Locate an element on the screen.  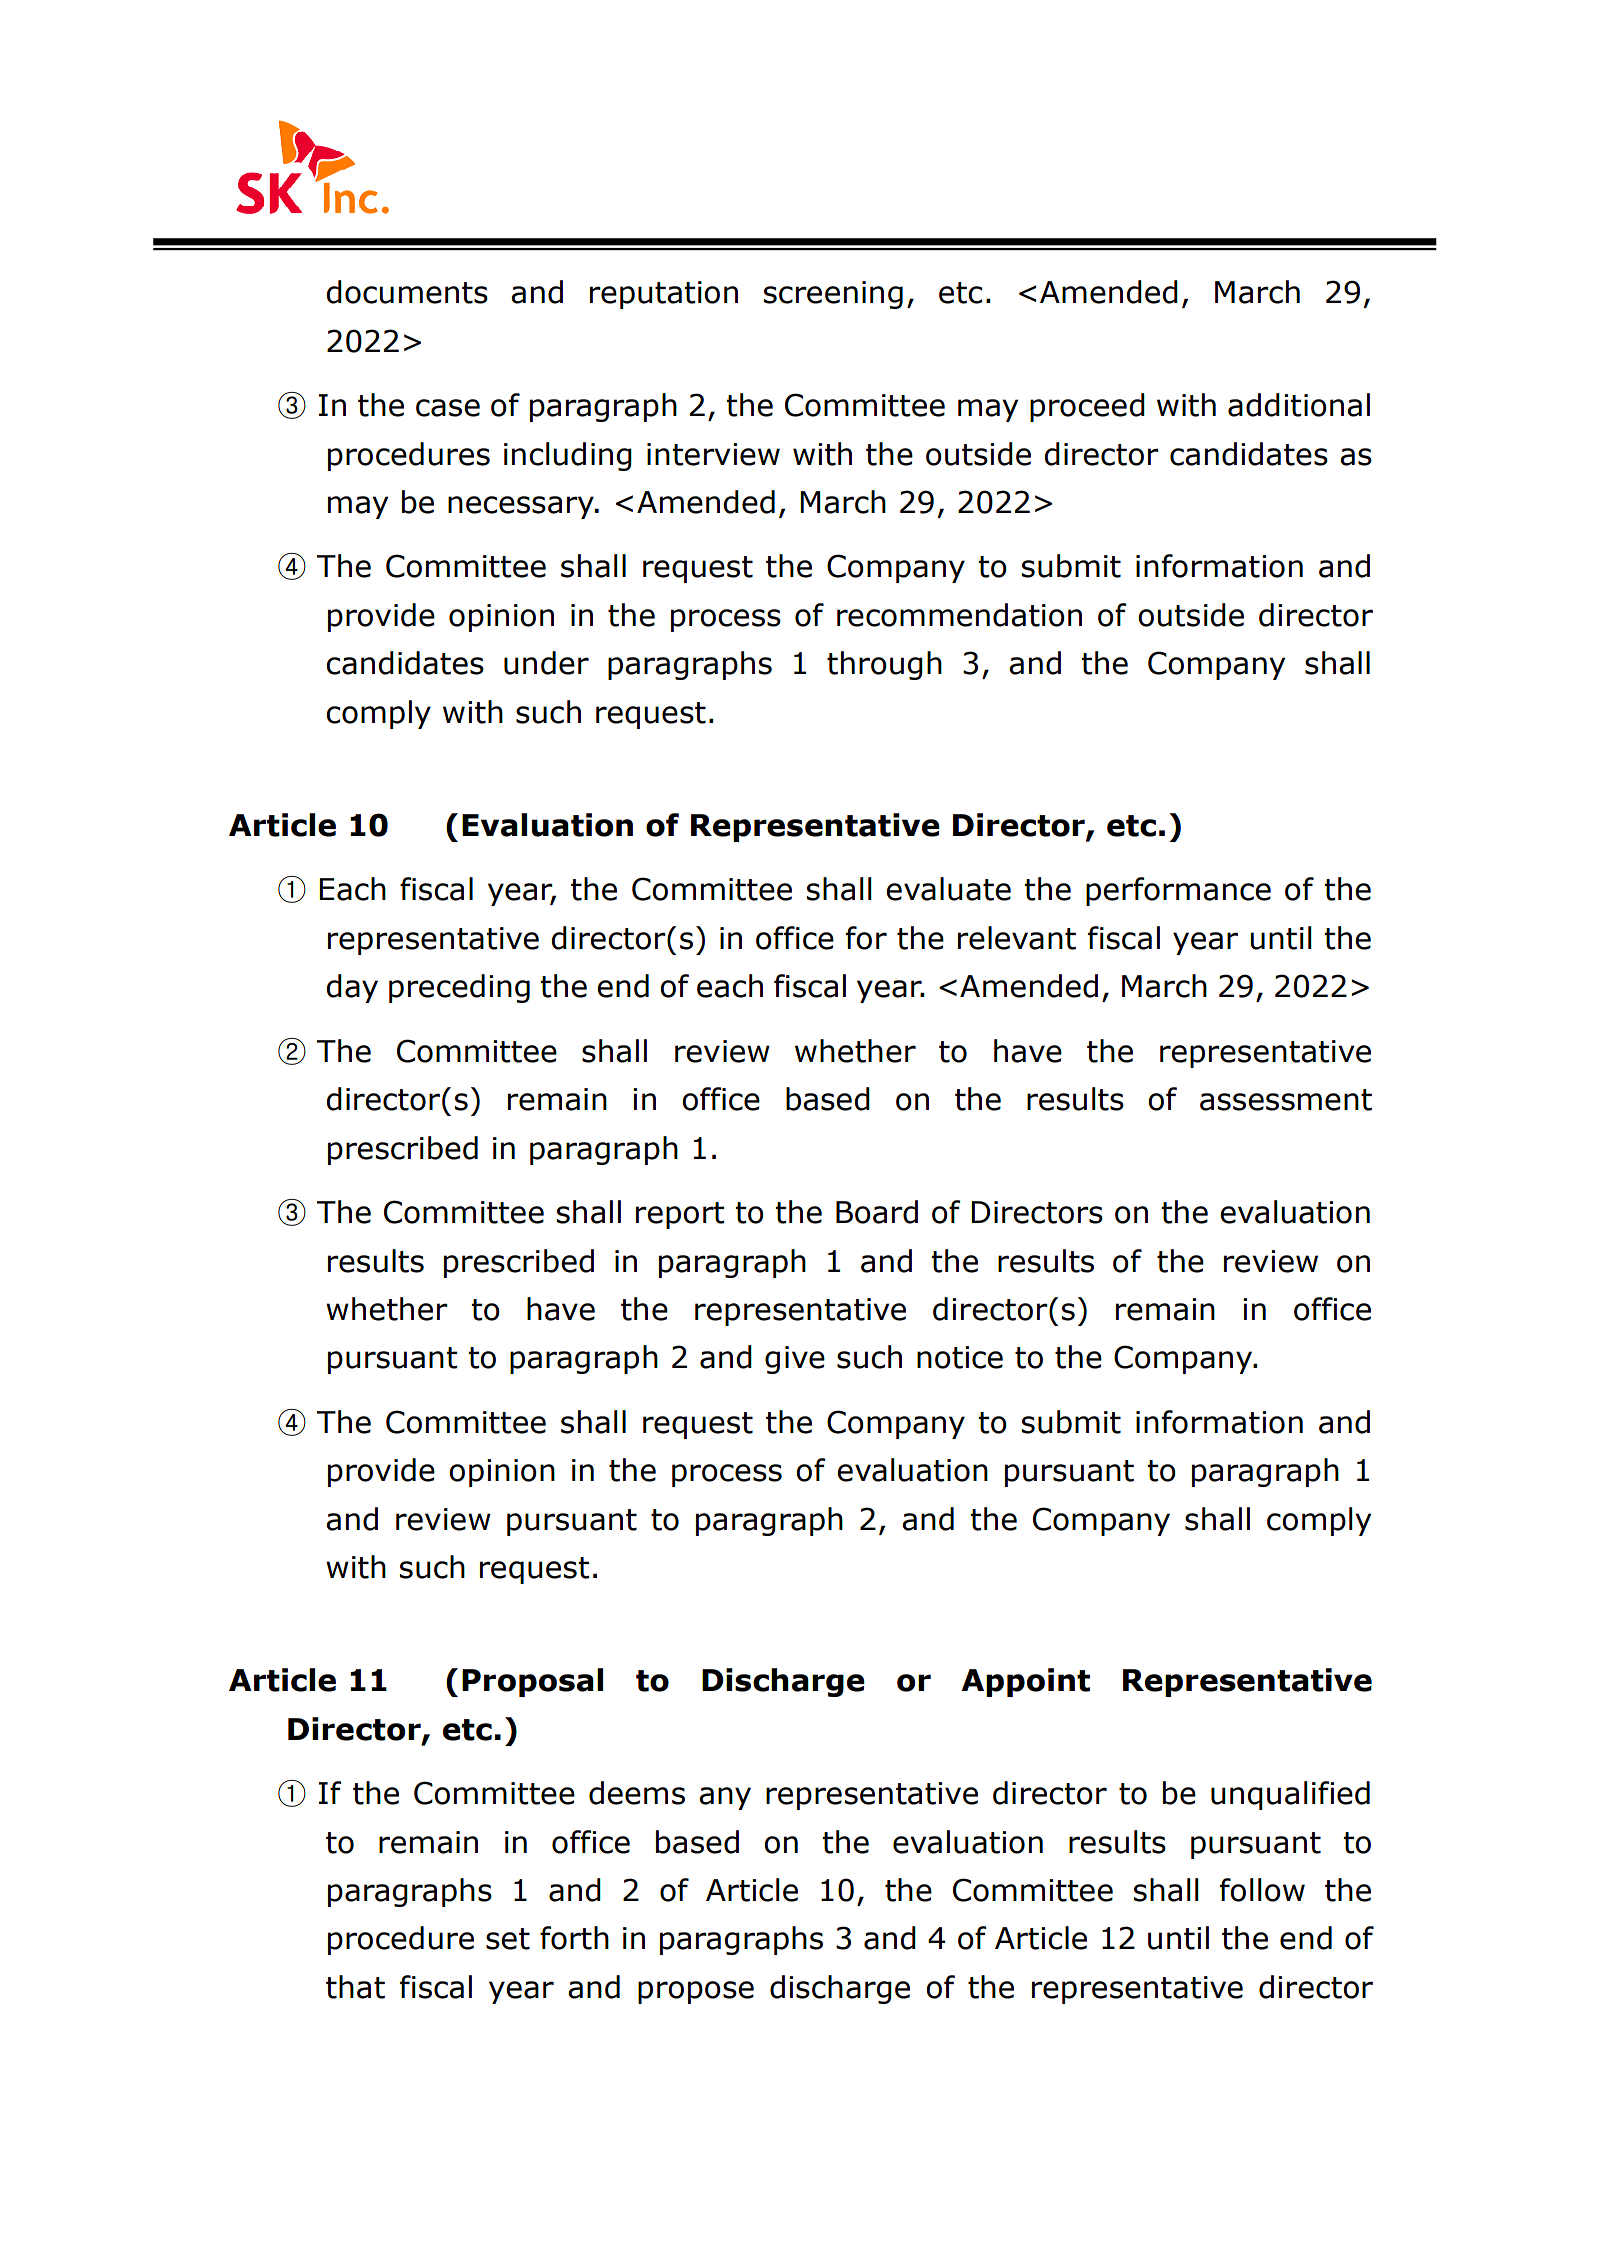
through is located at coordinates (884, 665).
